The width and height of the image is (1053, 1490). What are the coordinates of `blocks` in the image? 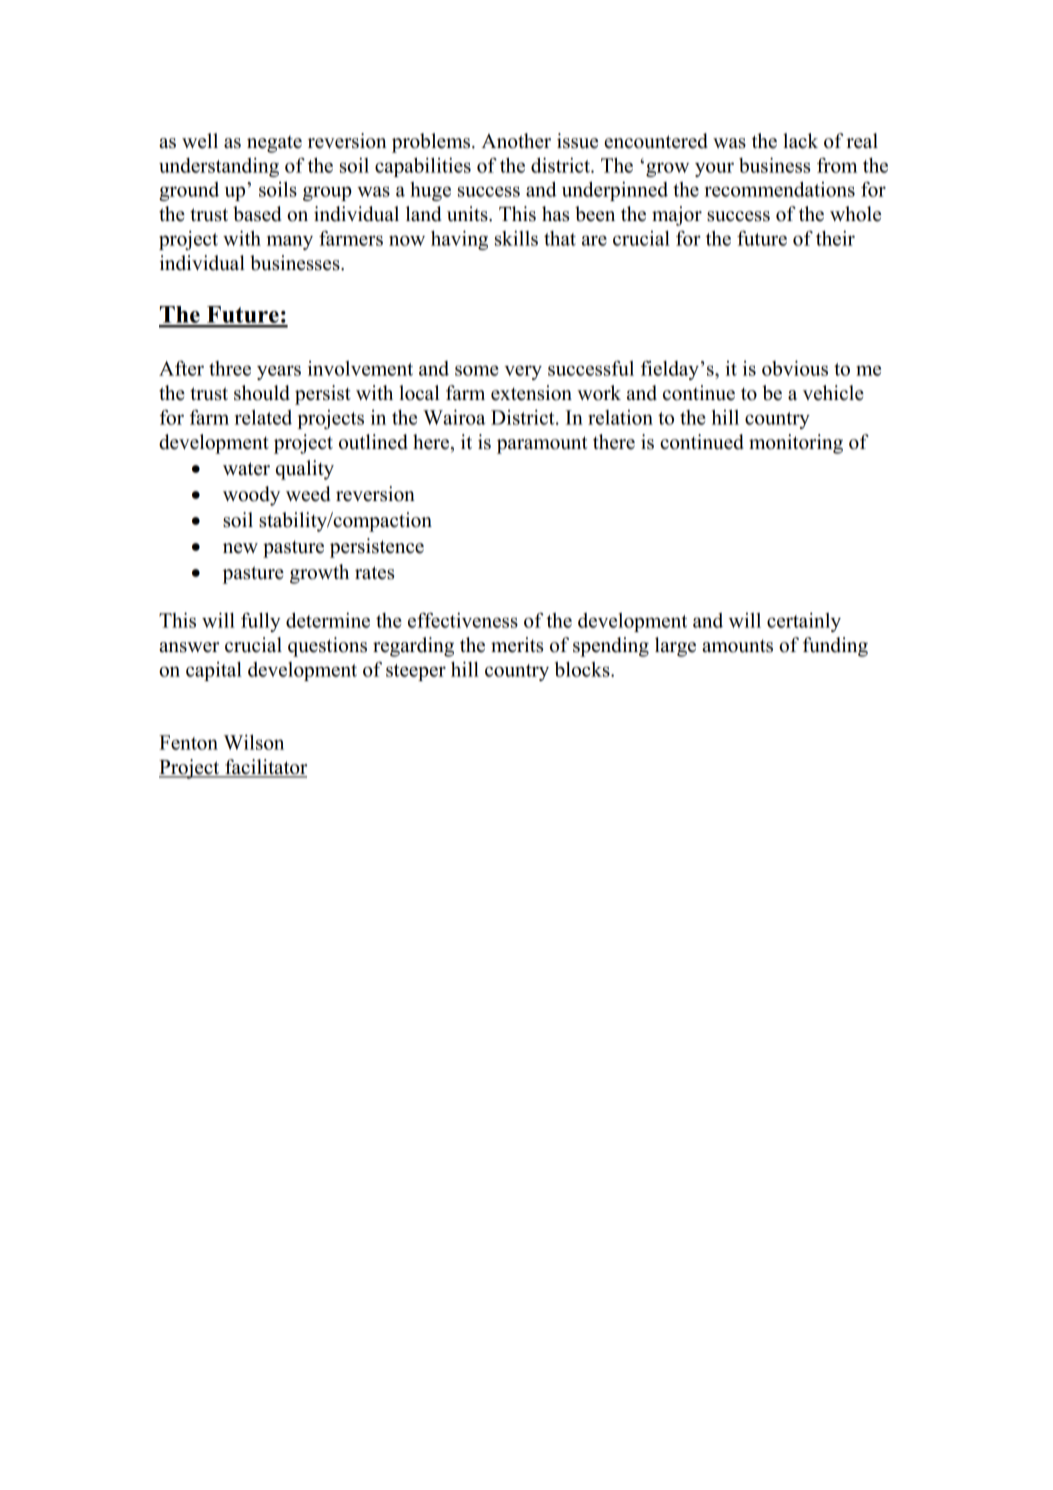 It's located at (583, 669).
